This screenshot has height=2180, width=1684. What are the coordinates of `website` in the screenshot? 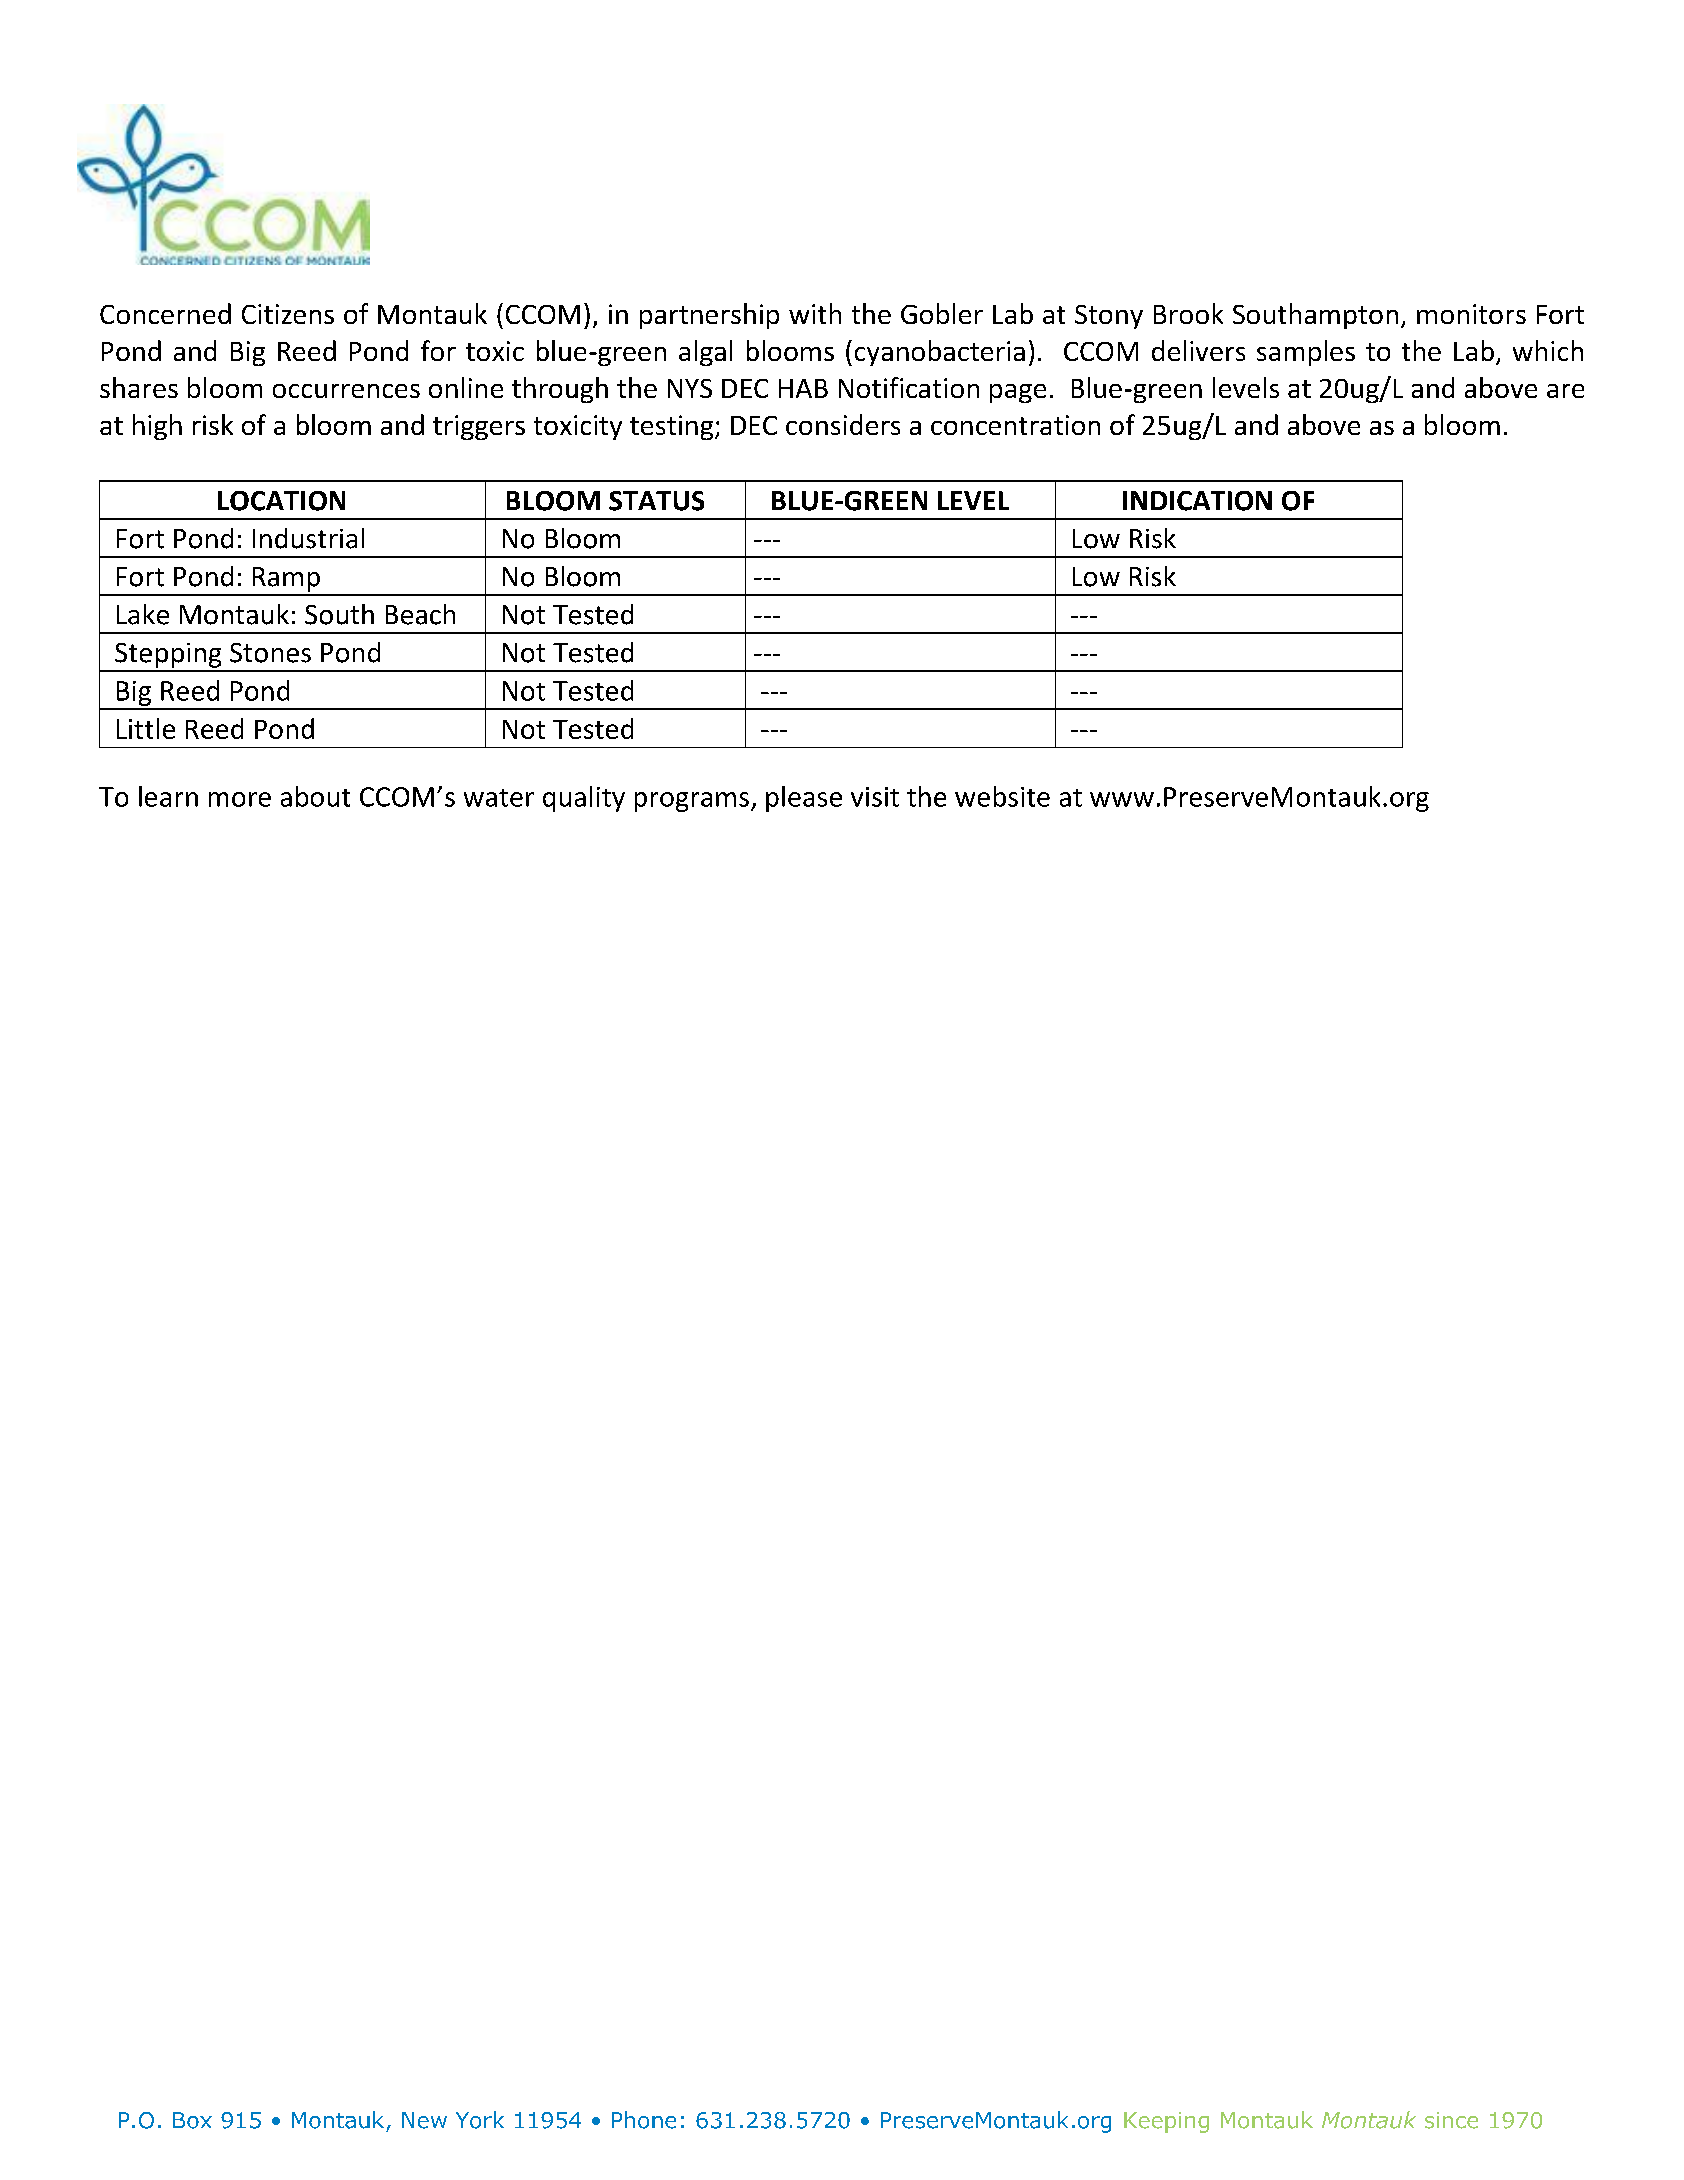 It's located at (1002, 796).
